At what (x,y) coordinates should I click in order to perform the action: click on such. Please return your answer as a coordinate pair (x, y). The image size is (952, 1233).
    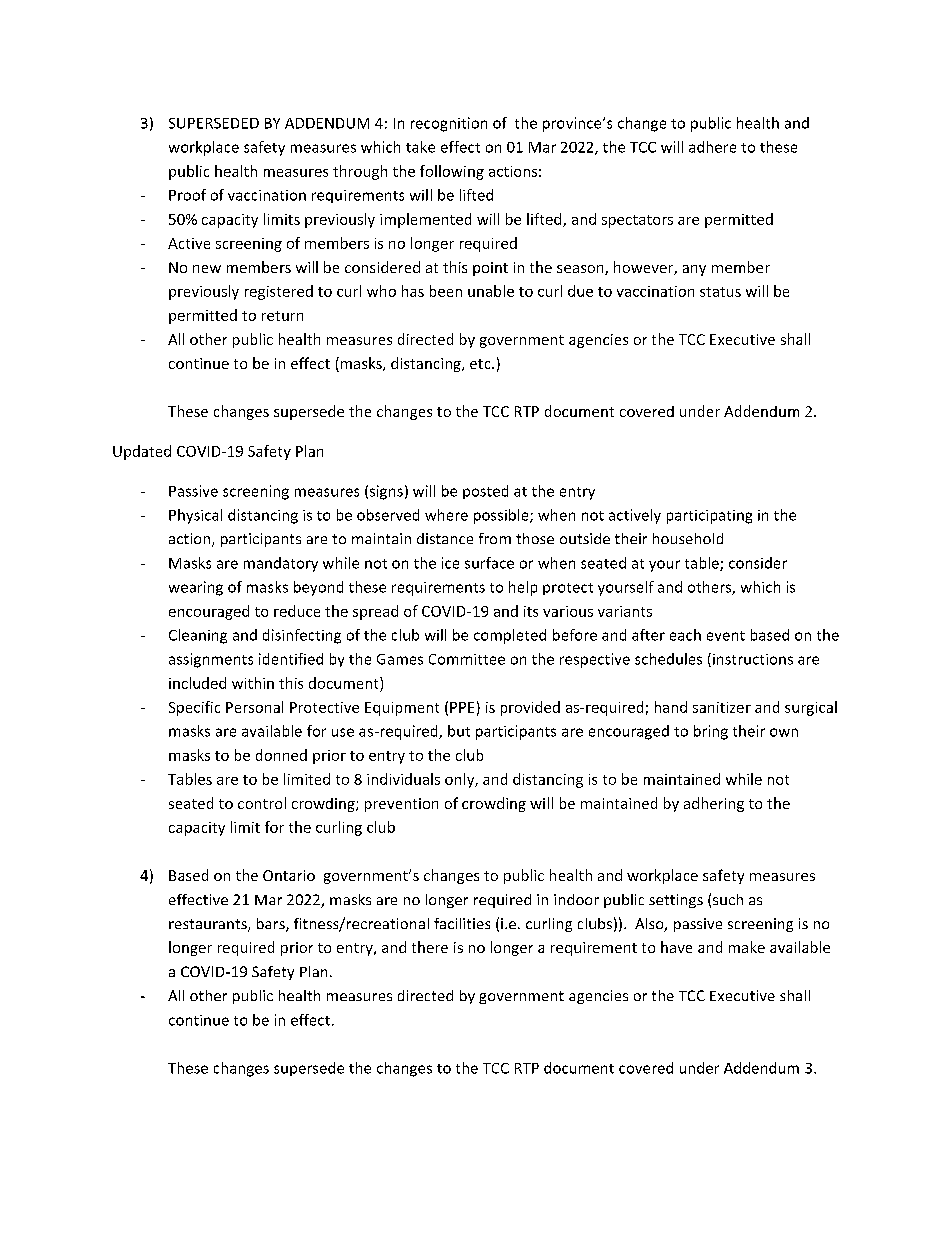
    Looking at the image, I should click on (728, 899).
